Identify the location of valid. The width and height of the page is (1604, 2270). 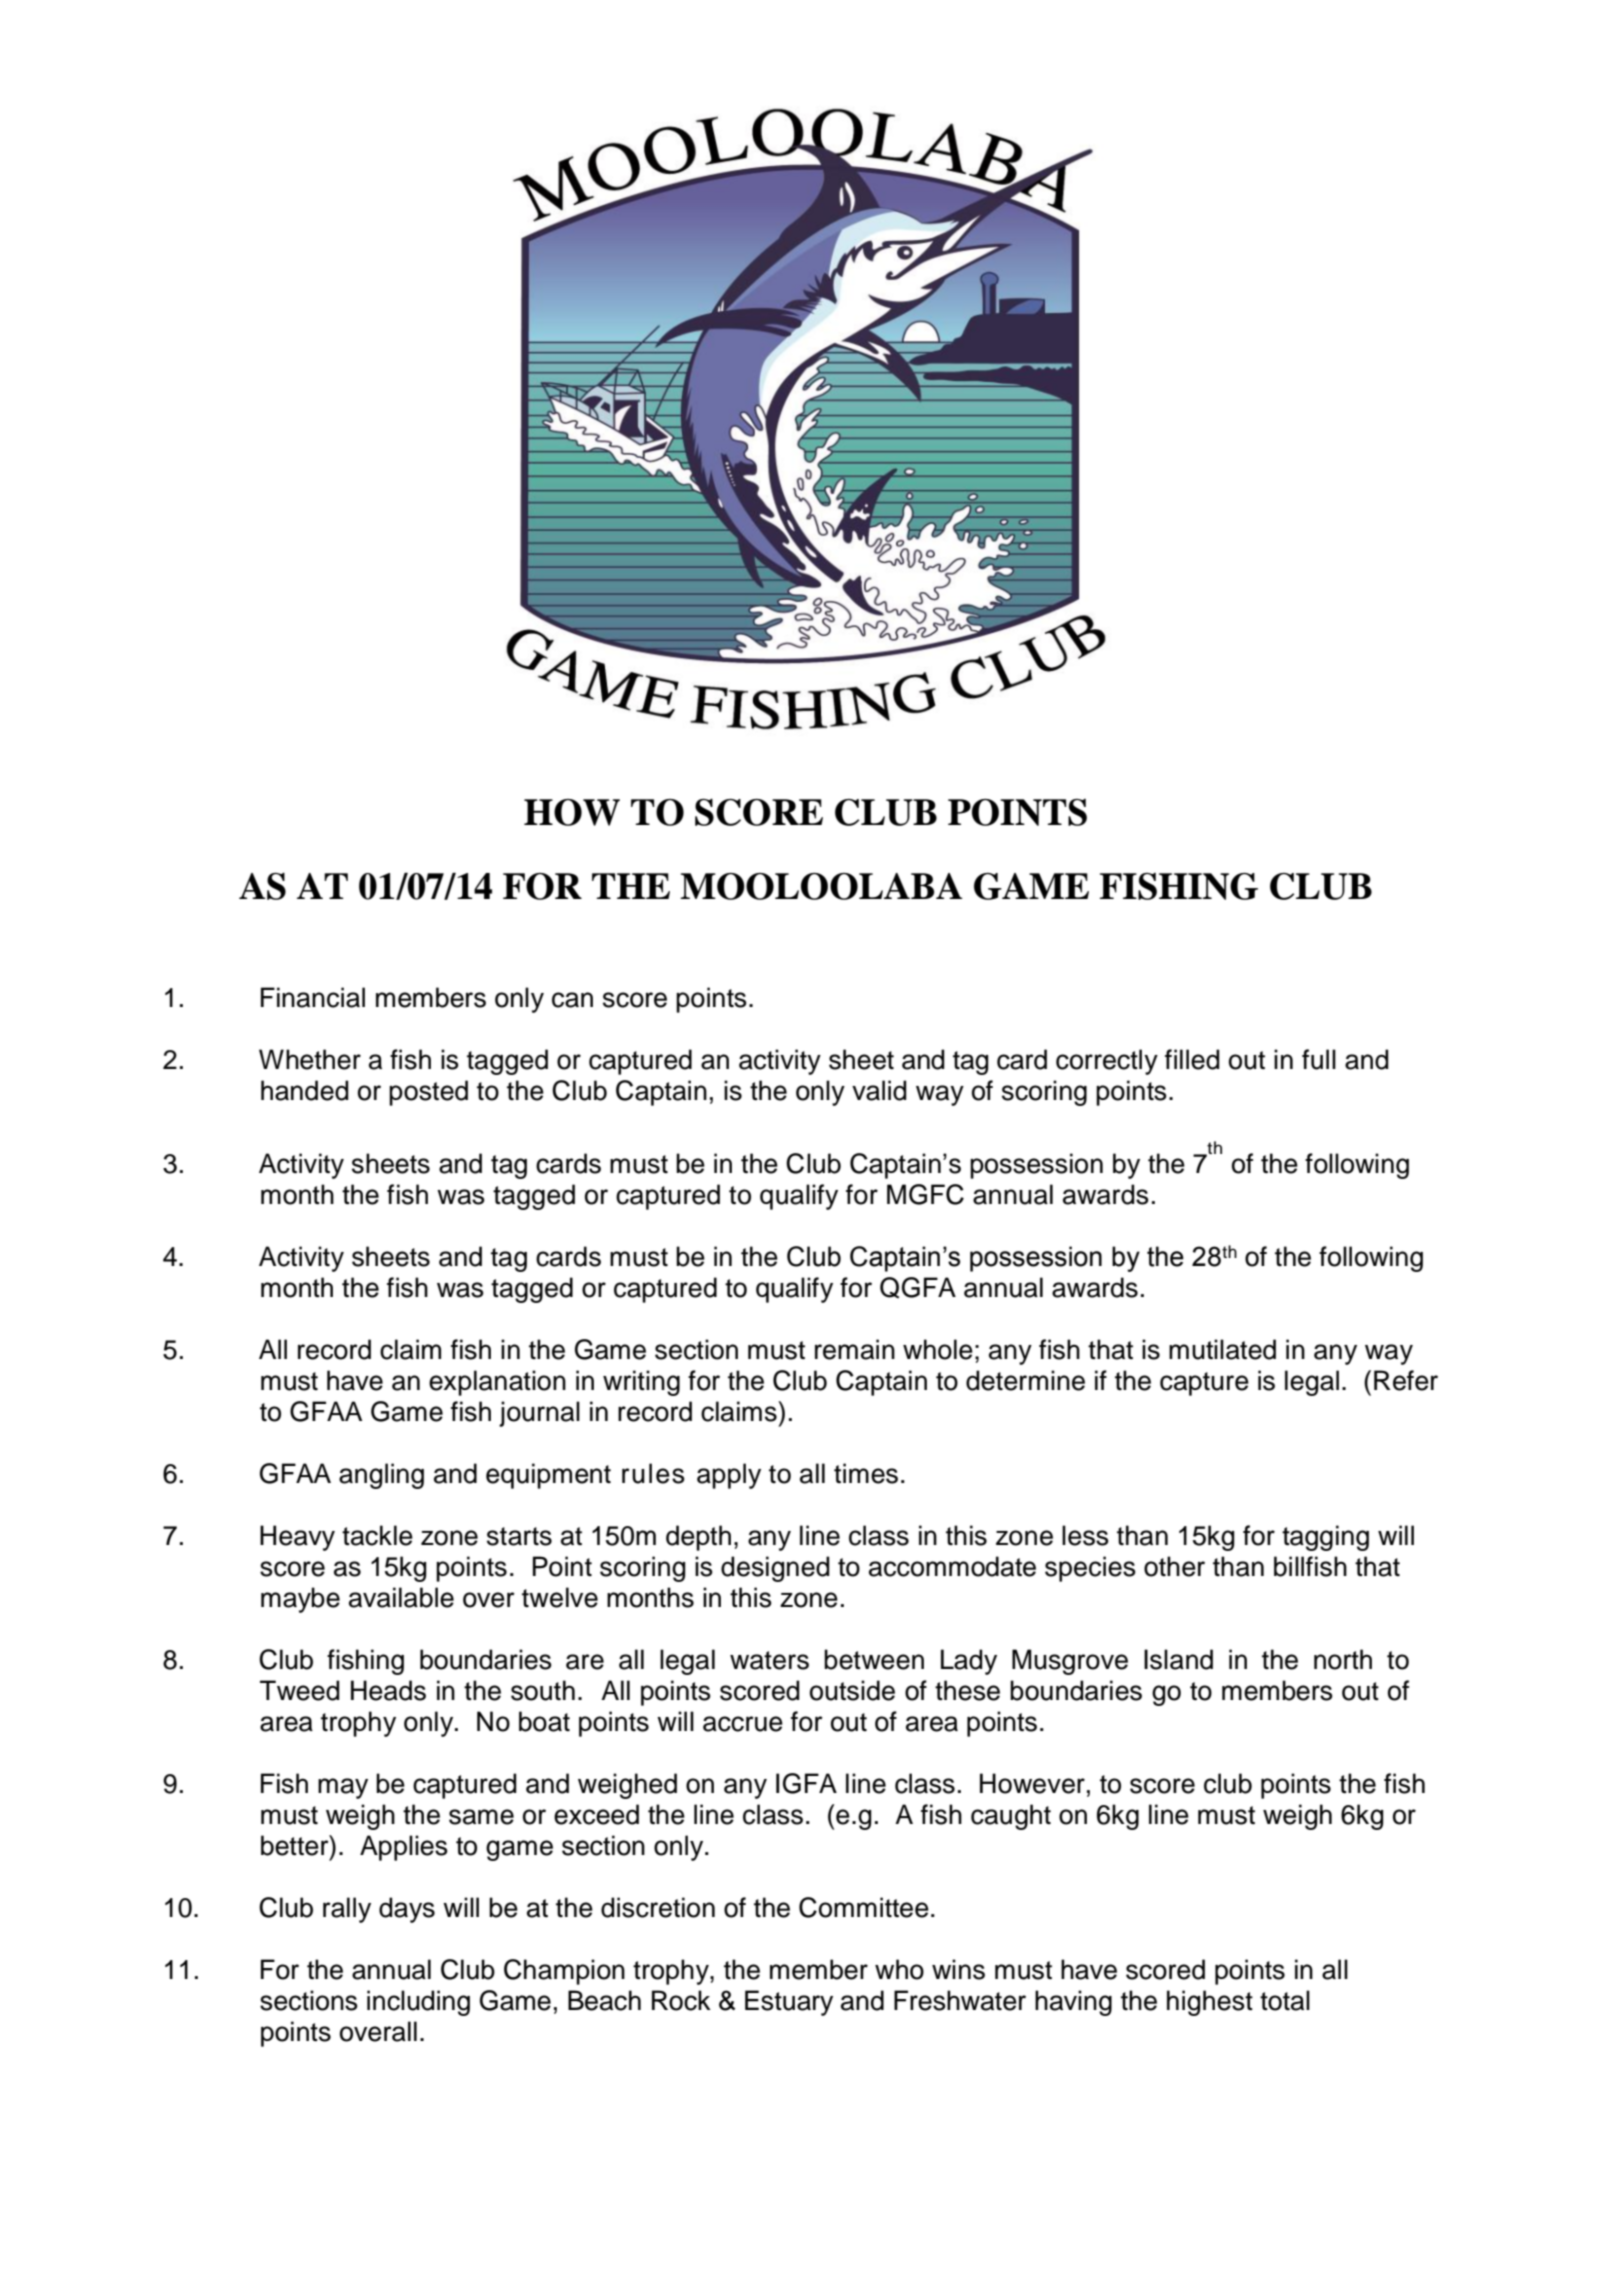
(879, 1090).
